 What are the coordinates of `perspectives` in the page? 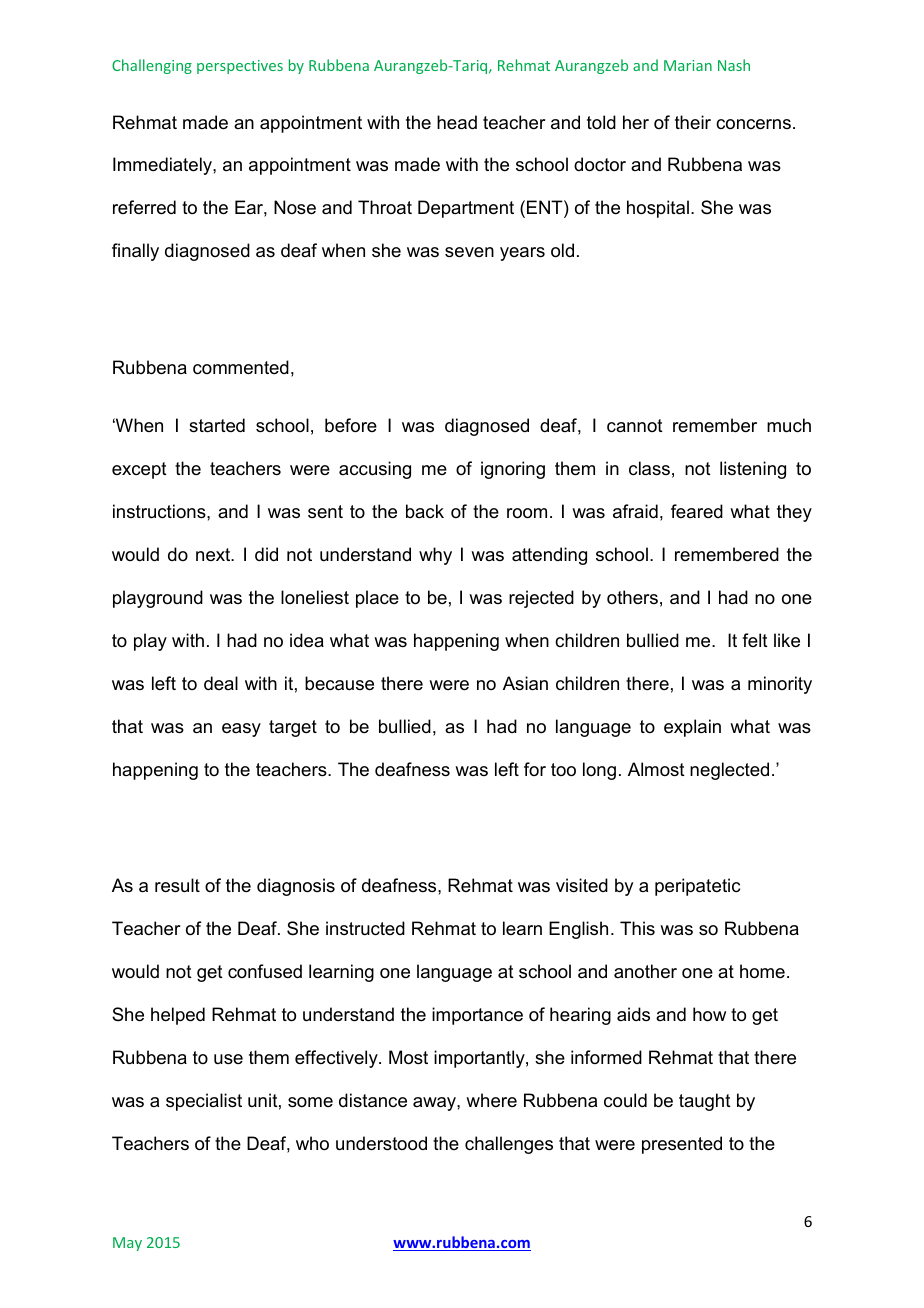 It's located at (240, 67).
